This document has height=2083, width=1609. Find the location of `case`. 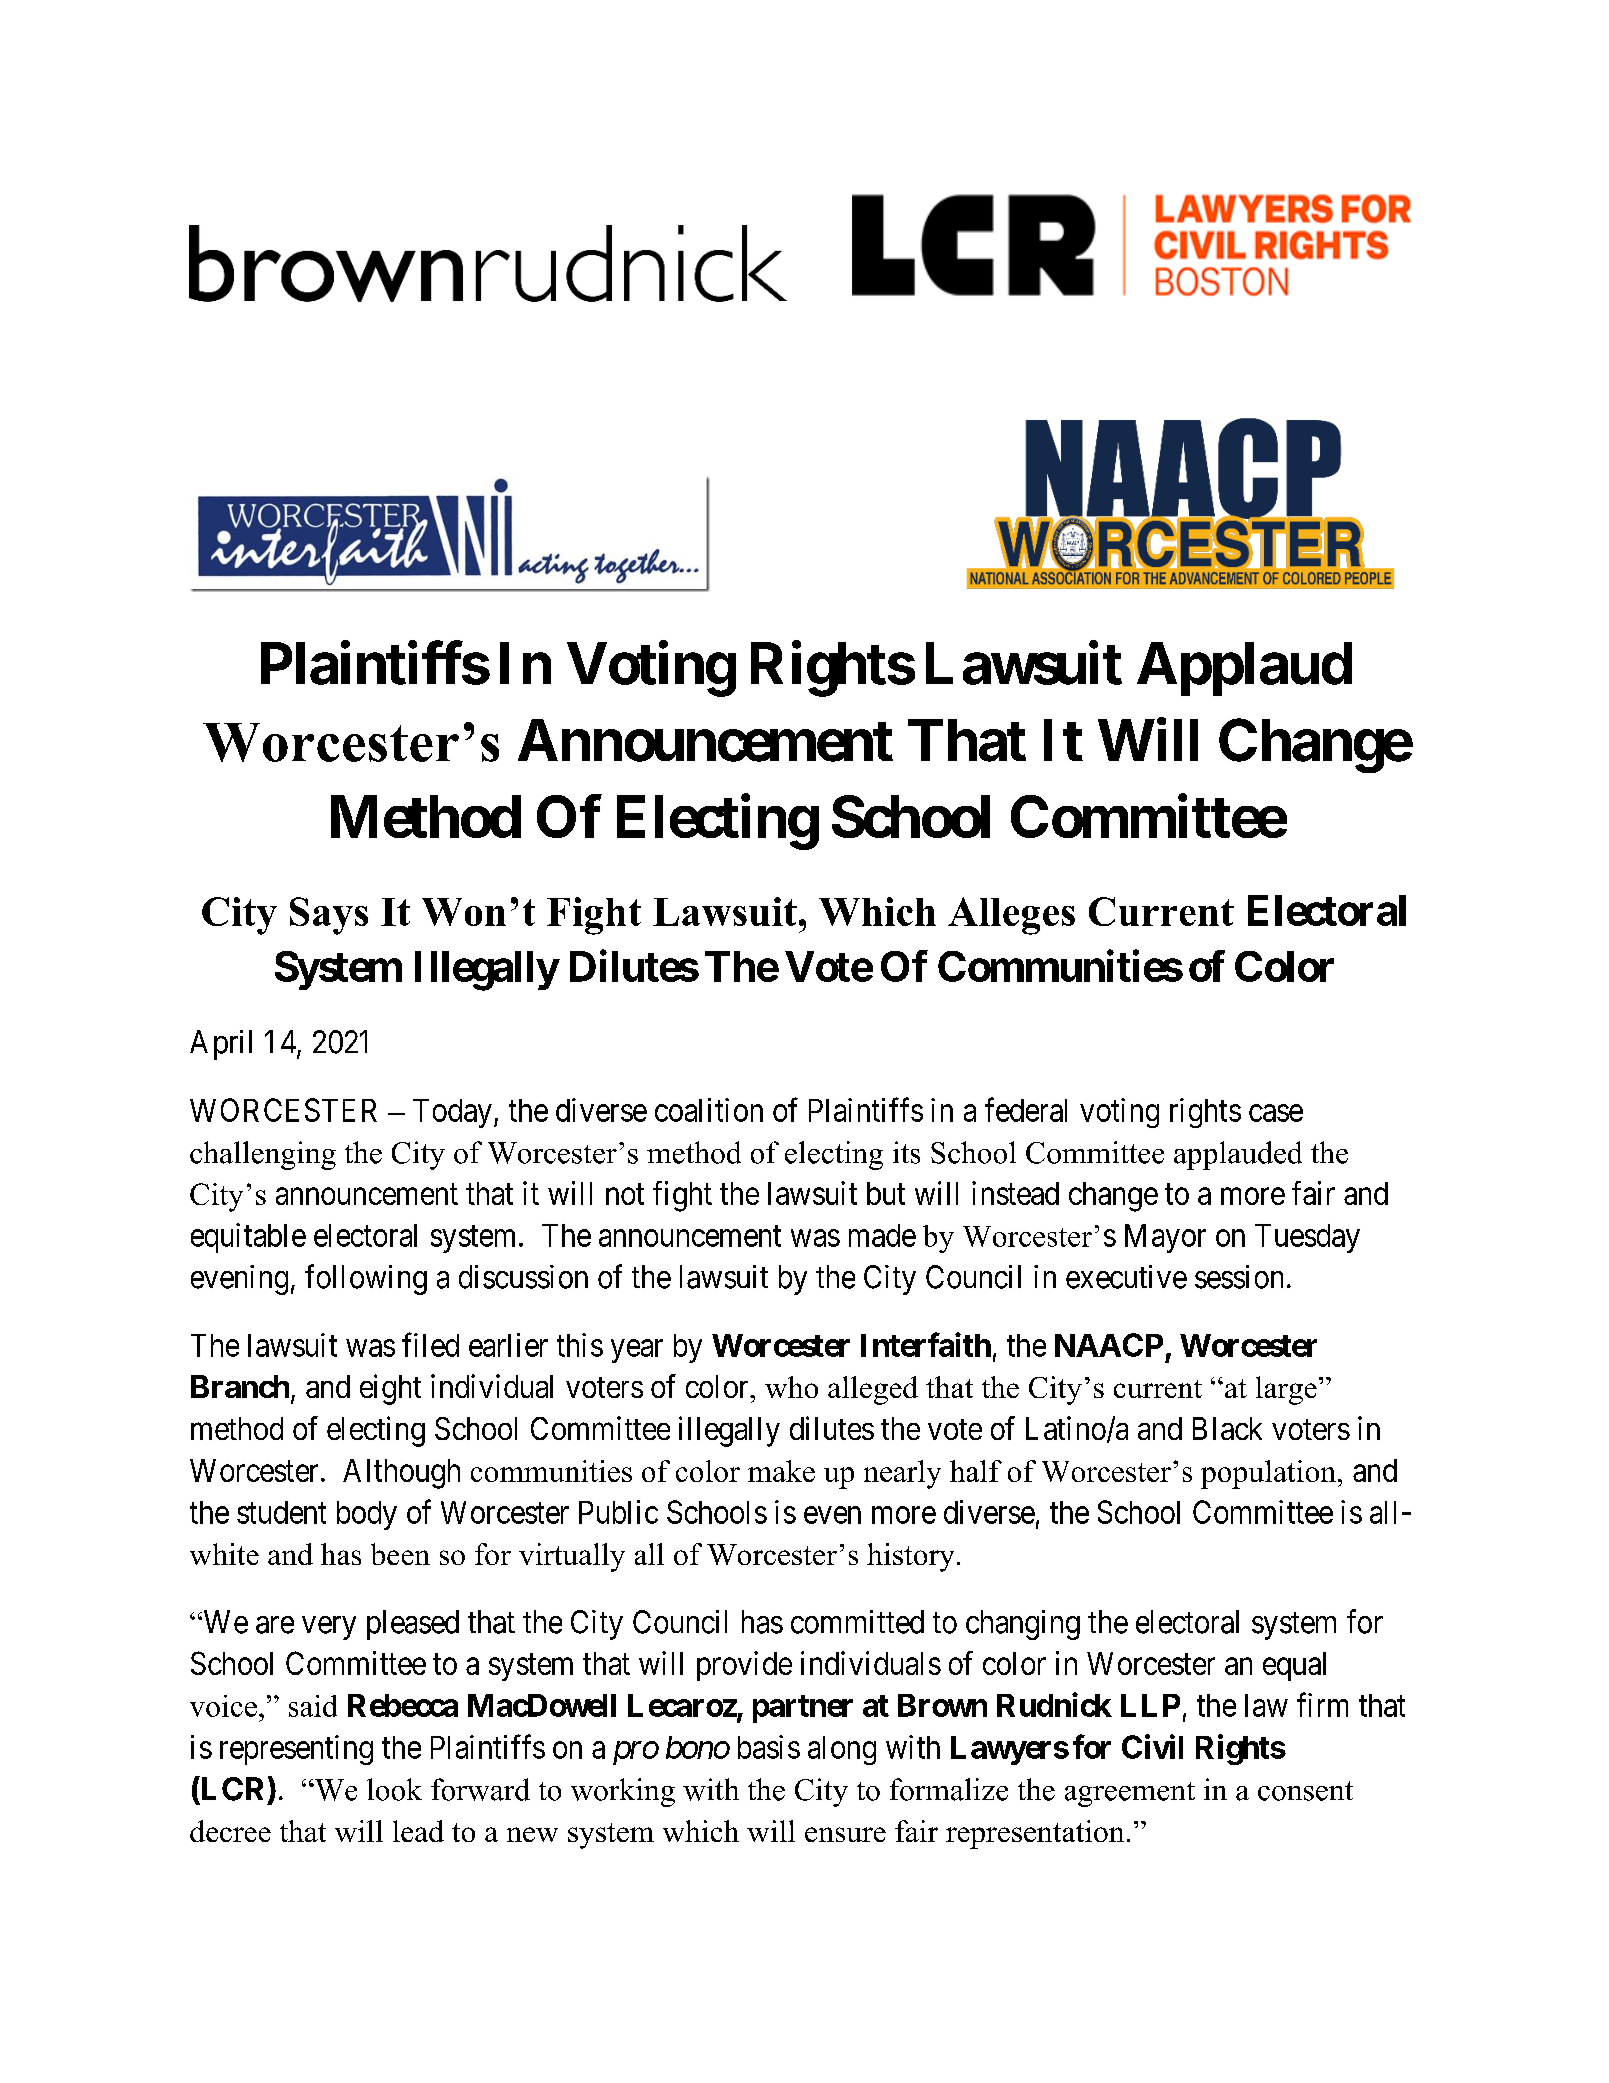

case is located at coordinates (1276, 1113).
